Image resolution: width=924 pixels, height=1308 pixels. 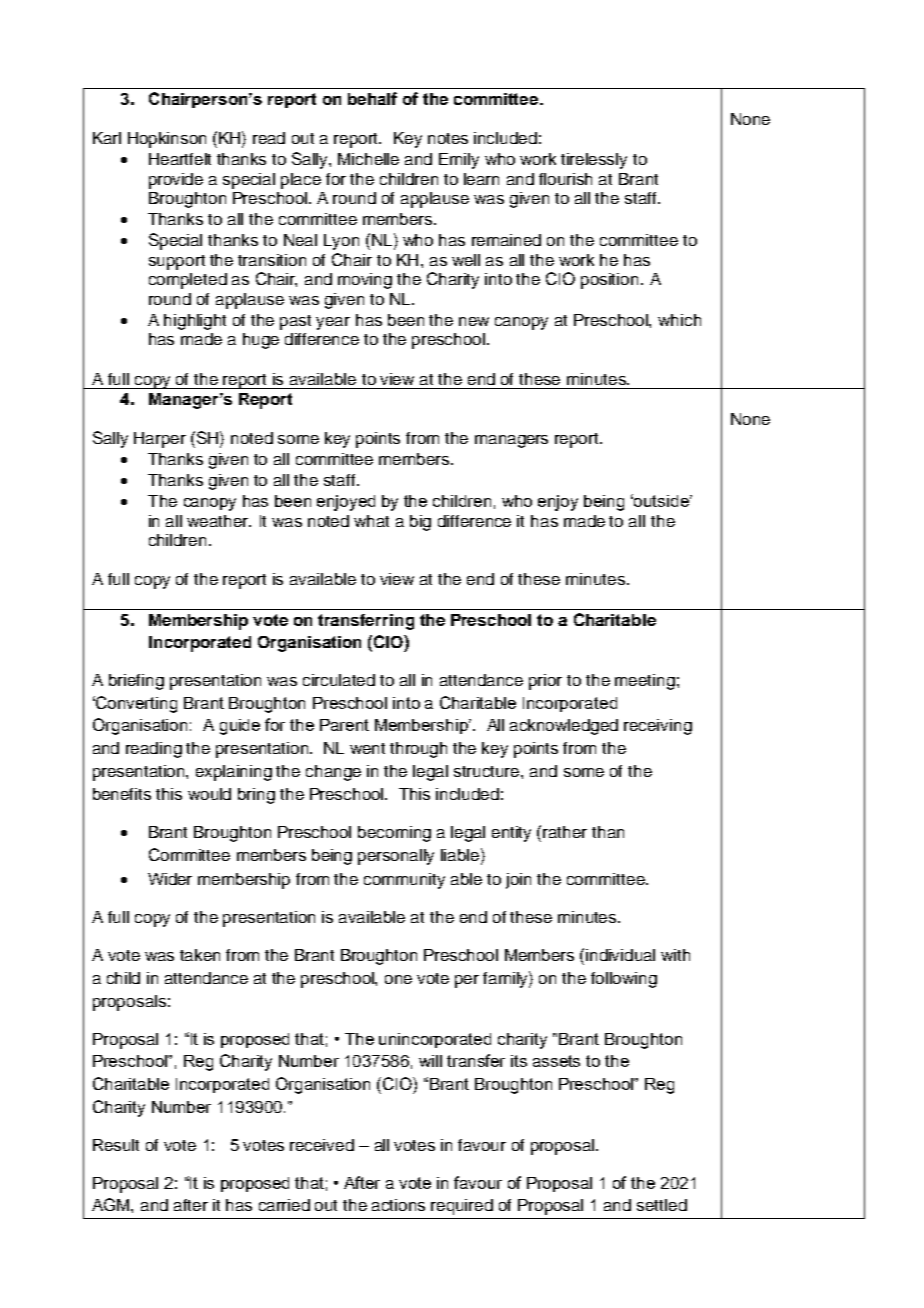 I want to click on rather, so click(x=565, y=832).
